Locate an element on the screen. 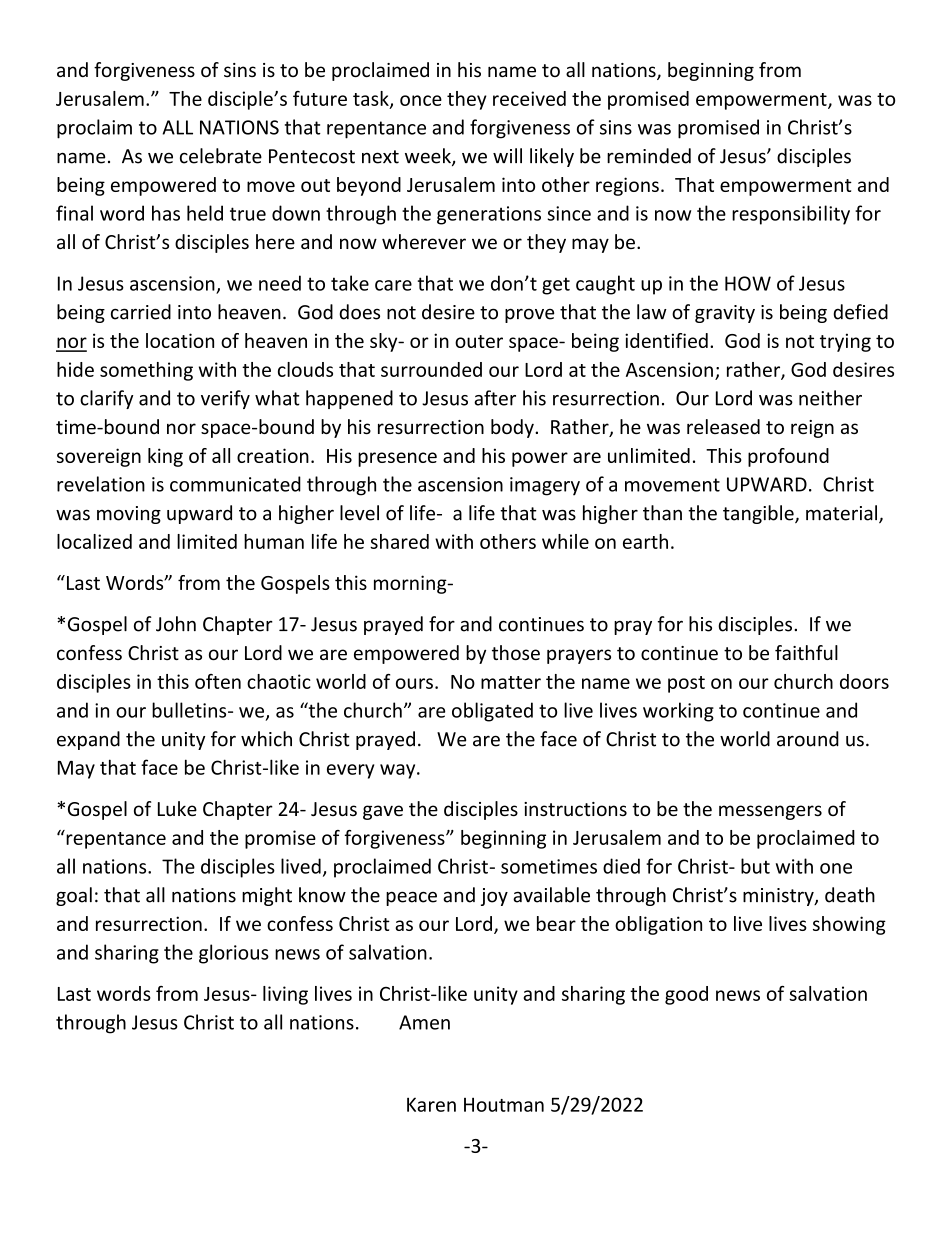 The width and height of the screenshot is (952, 1233). reminded is located at coordinates (649, 156).
